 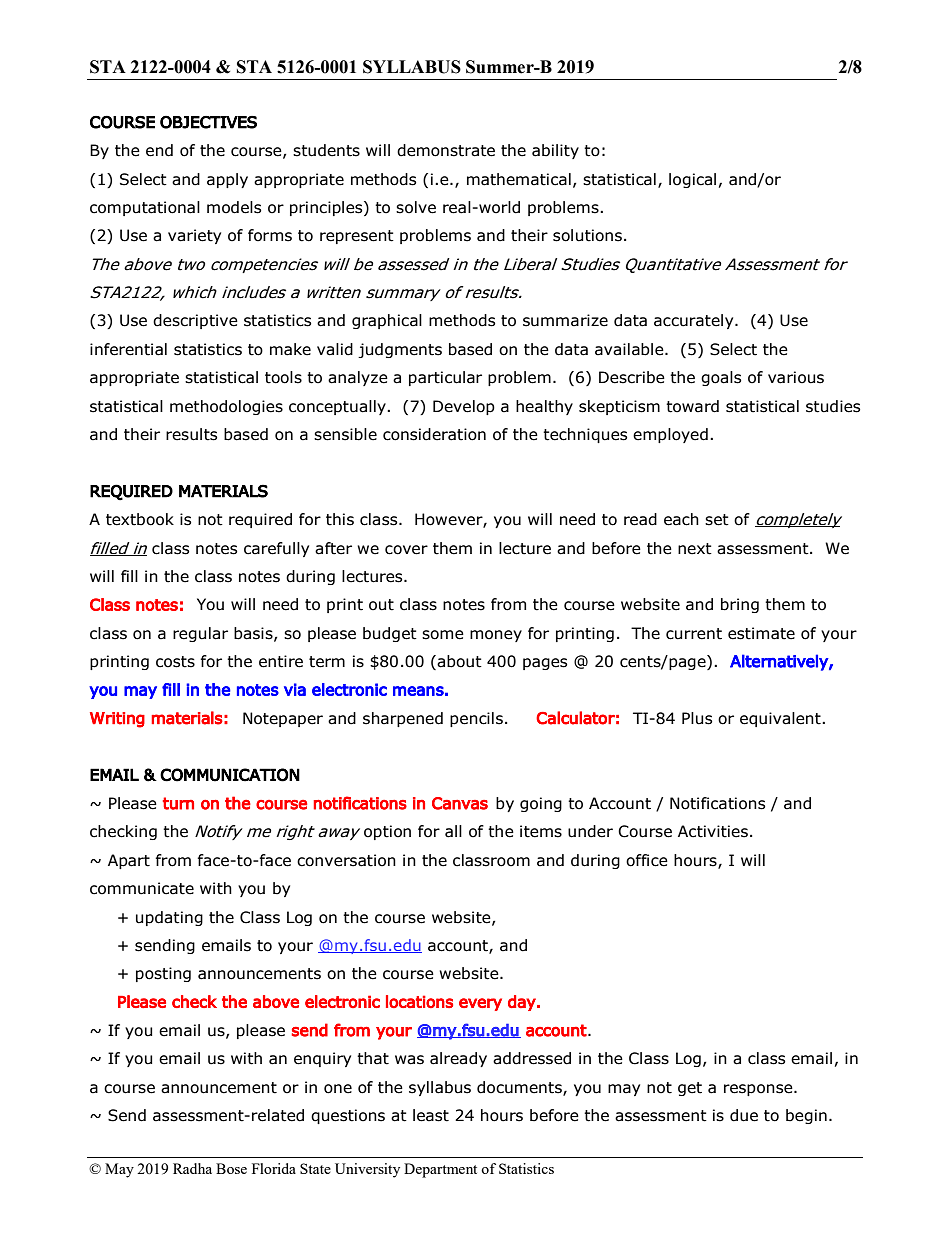 What do you see at coordinates (446, 150) in the image?
I see `demonstrate` at bounding box center [446, 150].
